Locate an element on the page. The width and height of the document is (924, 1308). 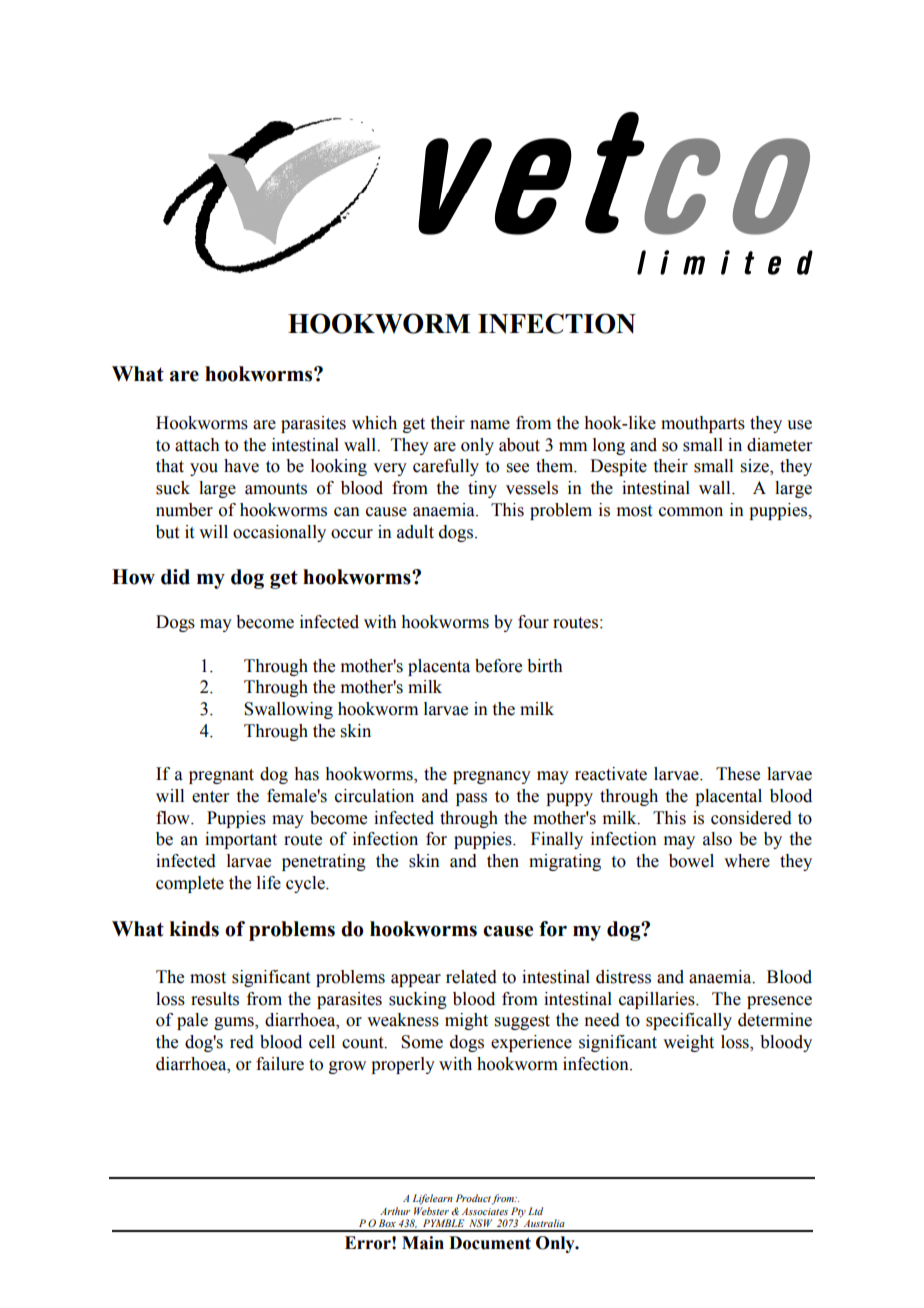
also is located at coordinates (717, 839).
